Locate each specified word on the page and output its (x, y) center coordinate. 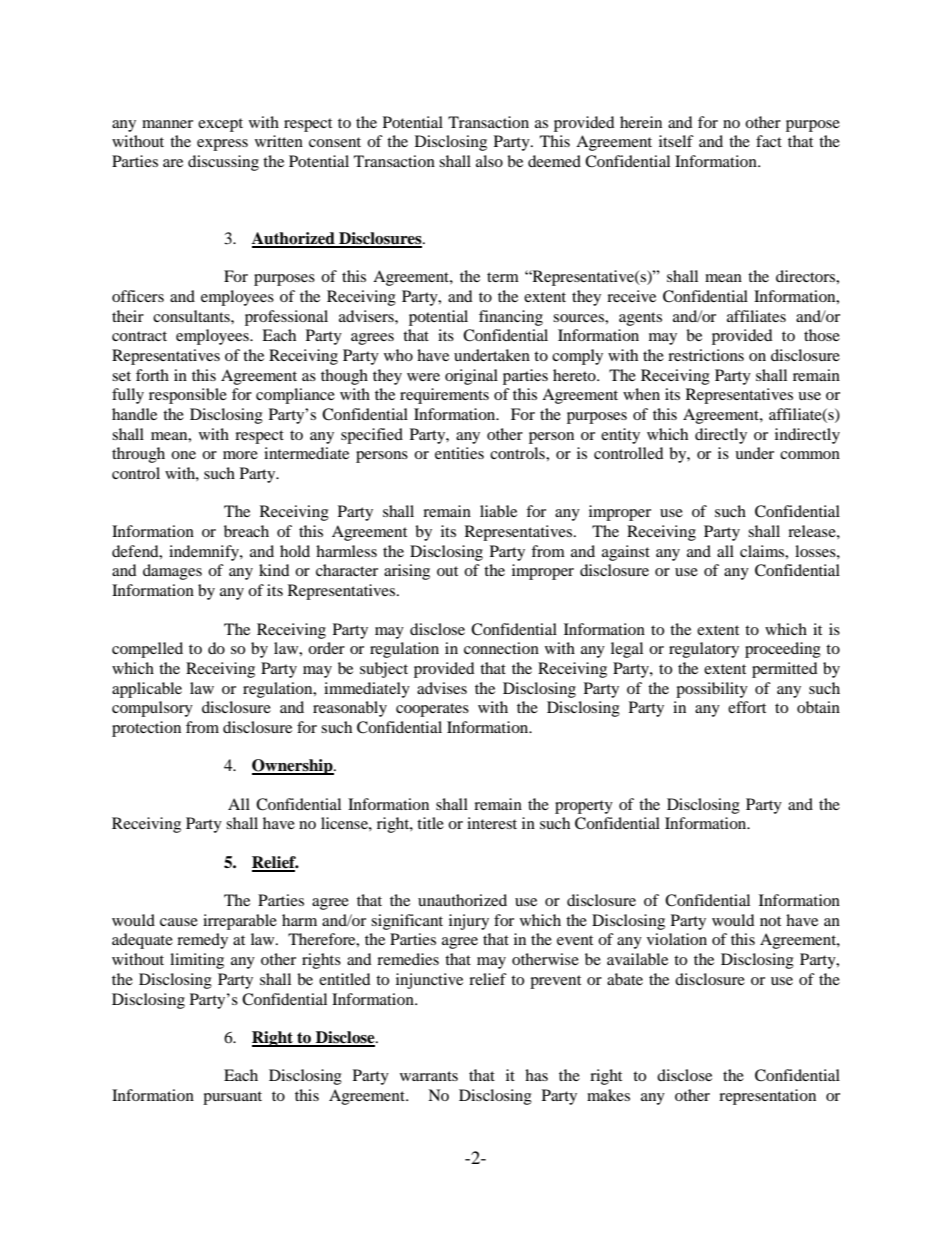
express (222, 145)
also (489, 161)
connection (501, 648)
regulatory (704, 650)
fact (769, 141)
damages (172, 572)
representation (767, 1097)
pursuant (232, 1098)
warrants (429, 1076)
